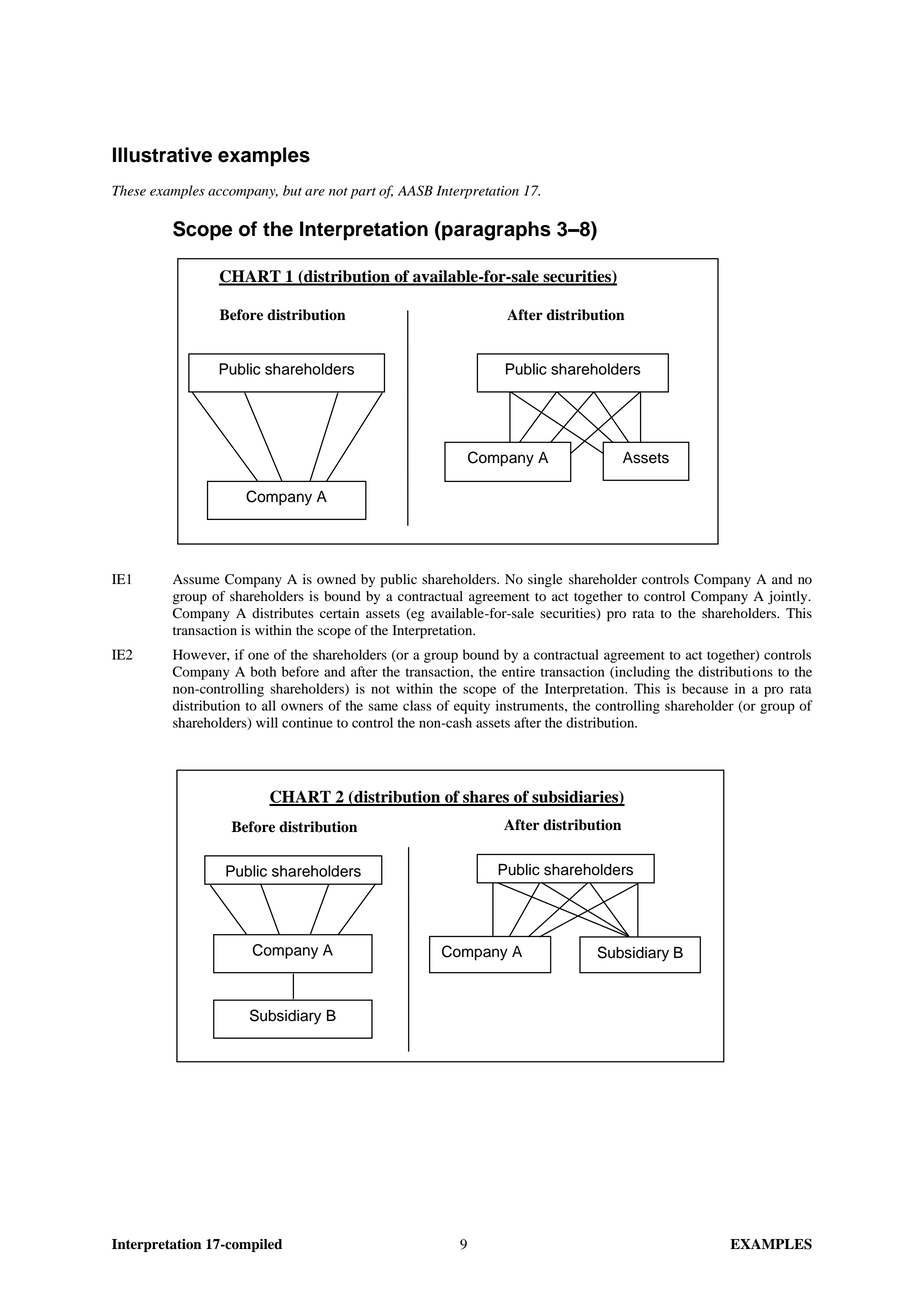  What do you see at coordinates (486, 798) in the screenshot?
I see `shares` at bounding box center [486, 798].
